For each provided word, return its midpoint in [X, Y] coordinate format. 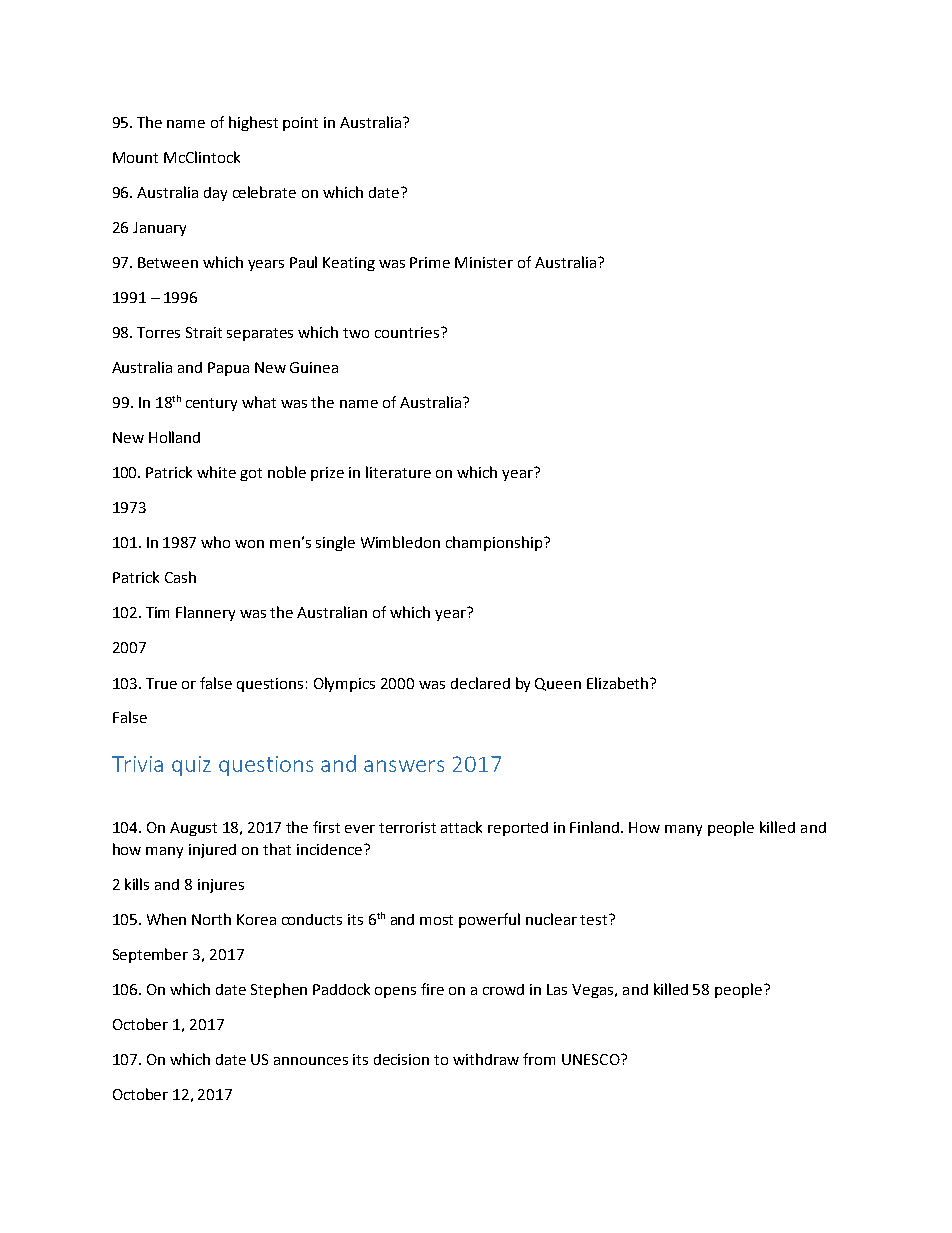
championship [494, 543]
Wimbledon [400, 542]
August [193, 829]
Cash [180, 577]
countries [407, 332]
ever [360, 829]
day [215, 194]
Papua [228, 369]
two [356, 333]
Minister [484, 262]
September [150, 955]
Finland [596, 827]
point [300, 124]
